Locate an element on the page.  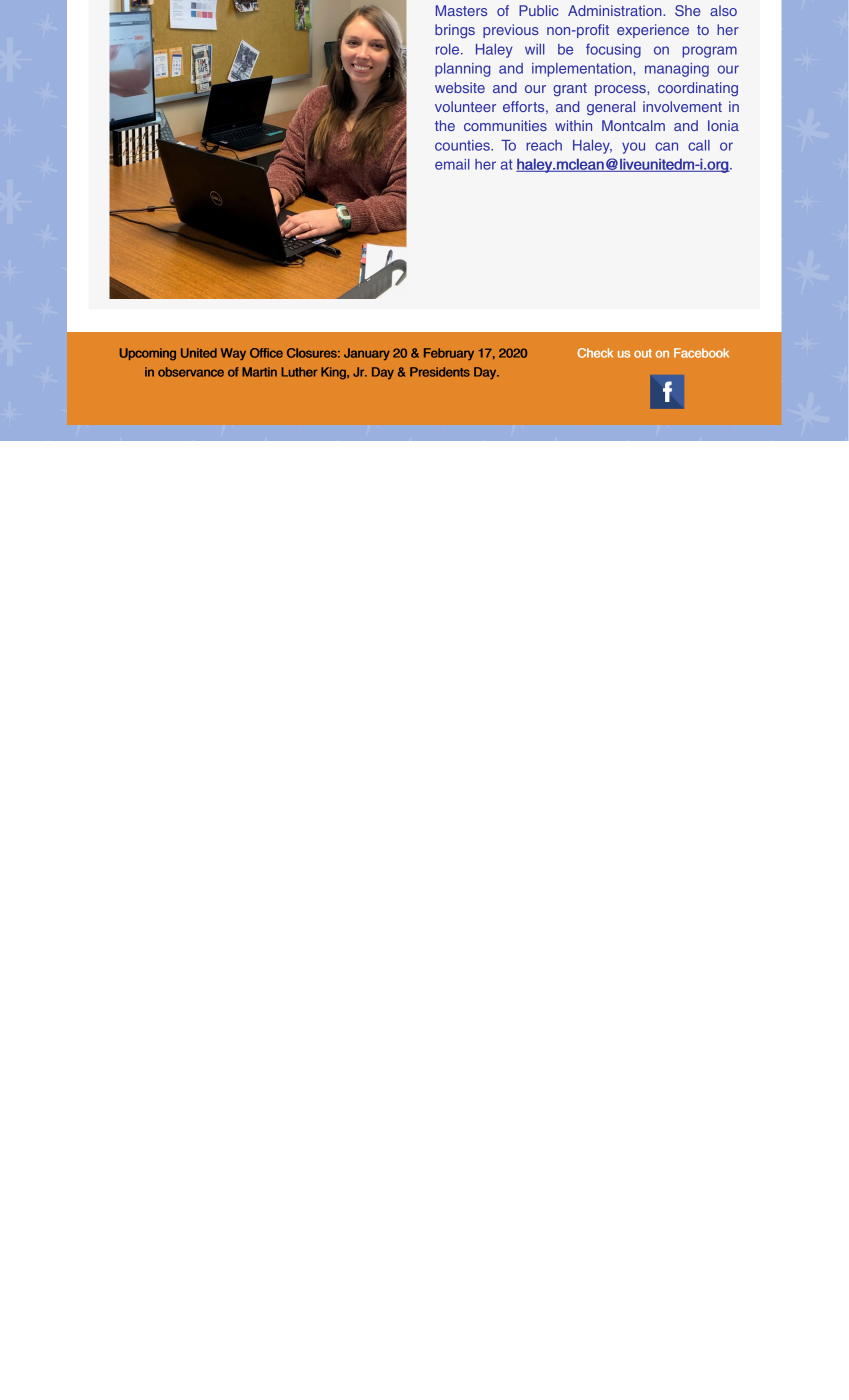
observance is located at coordinates (191, 372).
